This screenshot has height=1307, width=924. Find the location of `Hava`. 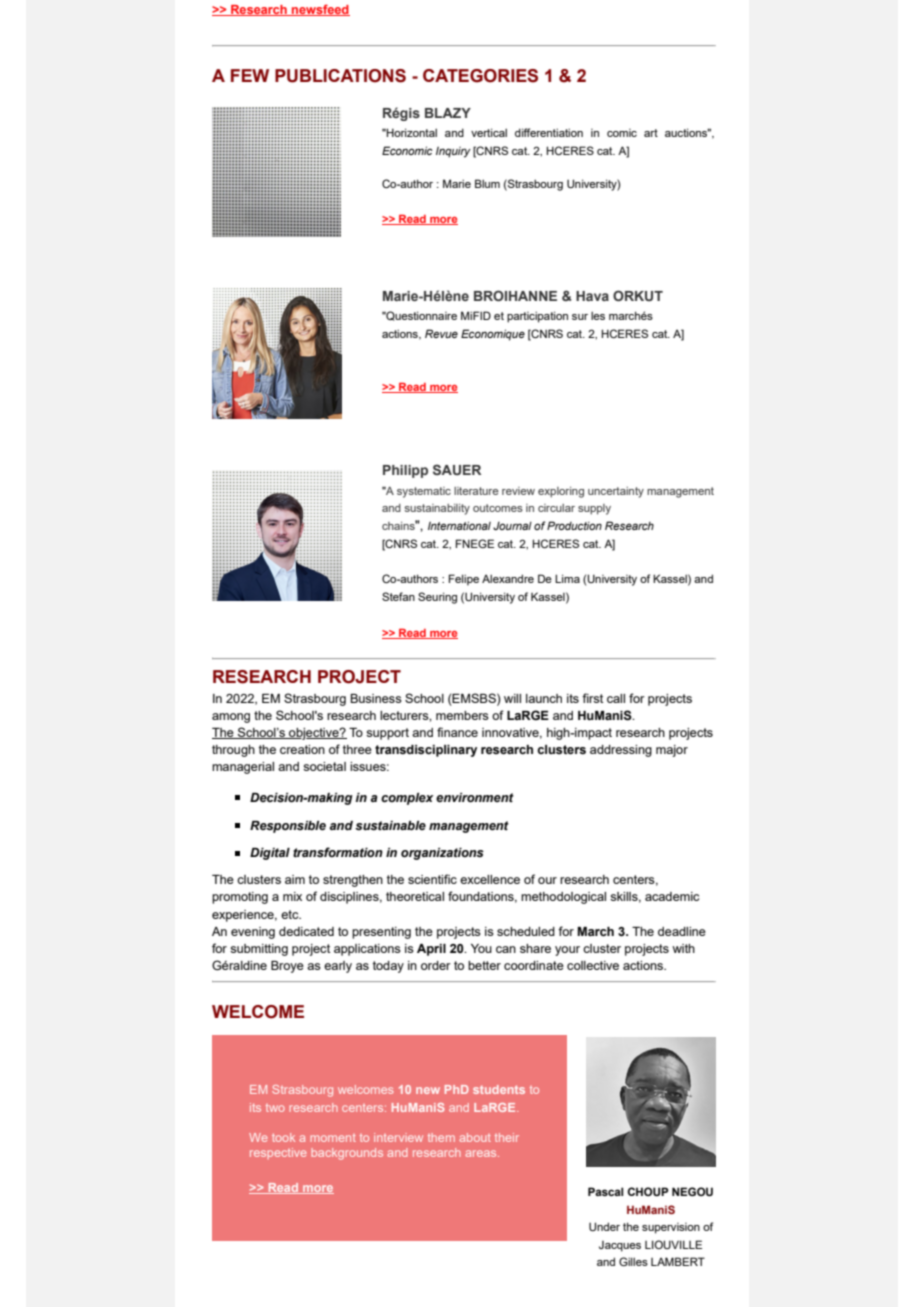

Hava is located at coordinates (592, 296).
